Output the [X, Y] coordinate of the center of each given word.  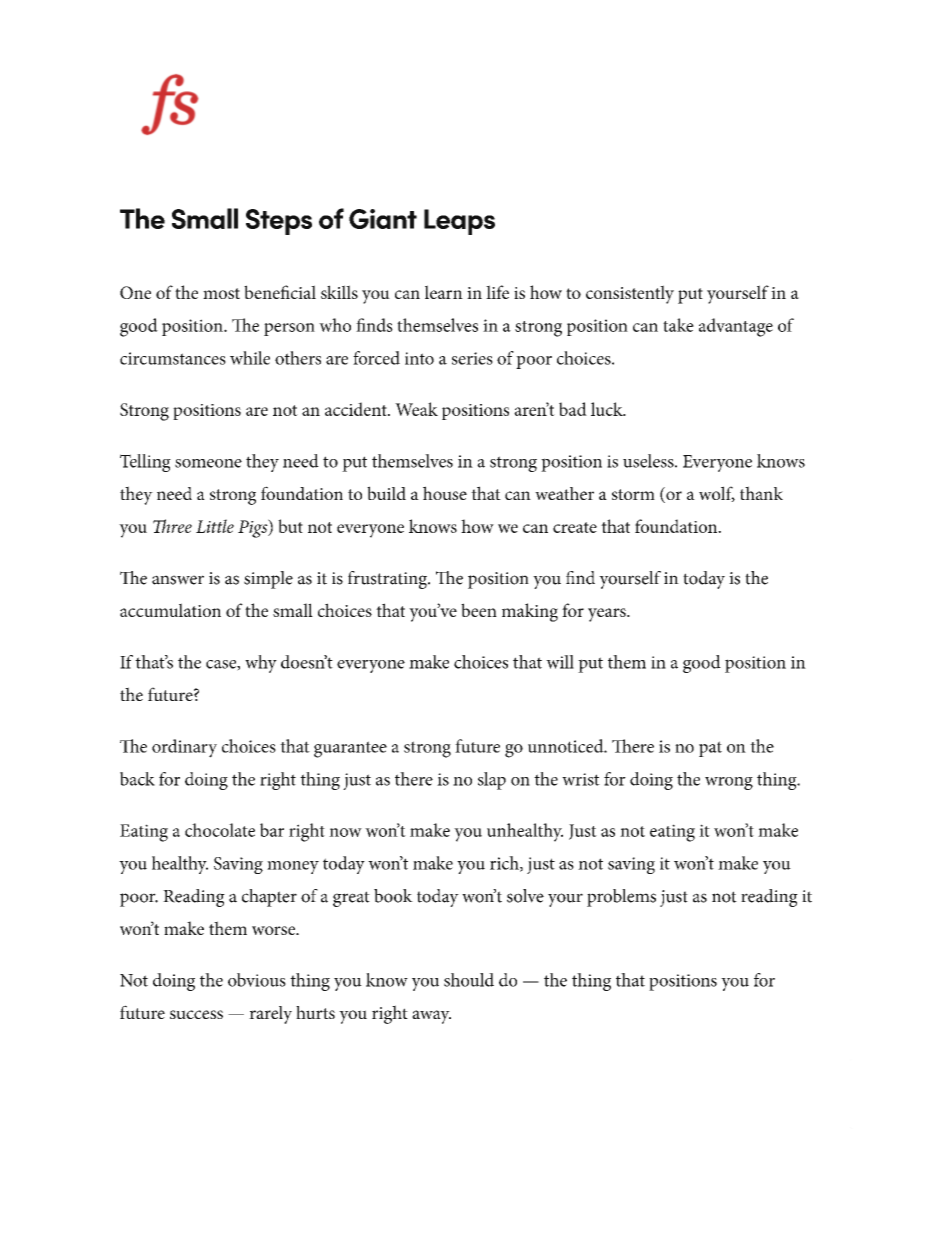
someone [208, 463]
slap [492, 781]
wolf [717, 494]
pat [710, 749]
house [445, 493]
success [196, 1014]
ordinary [184, 748]
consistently [630, 294]
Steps [279, 222]
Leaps [459, 222]
